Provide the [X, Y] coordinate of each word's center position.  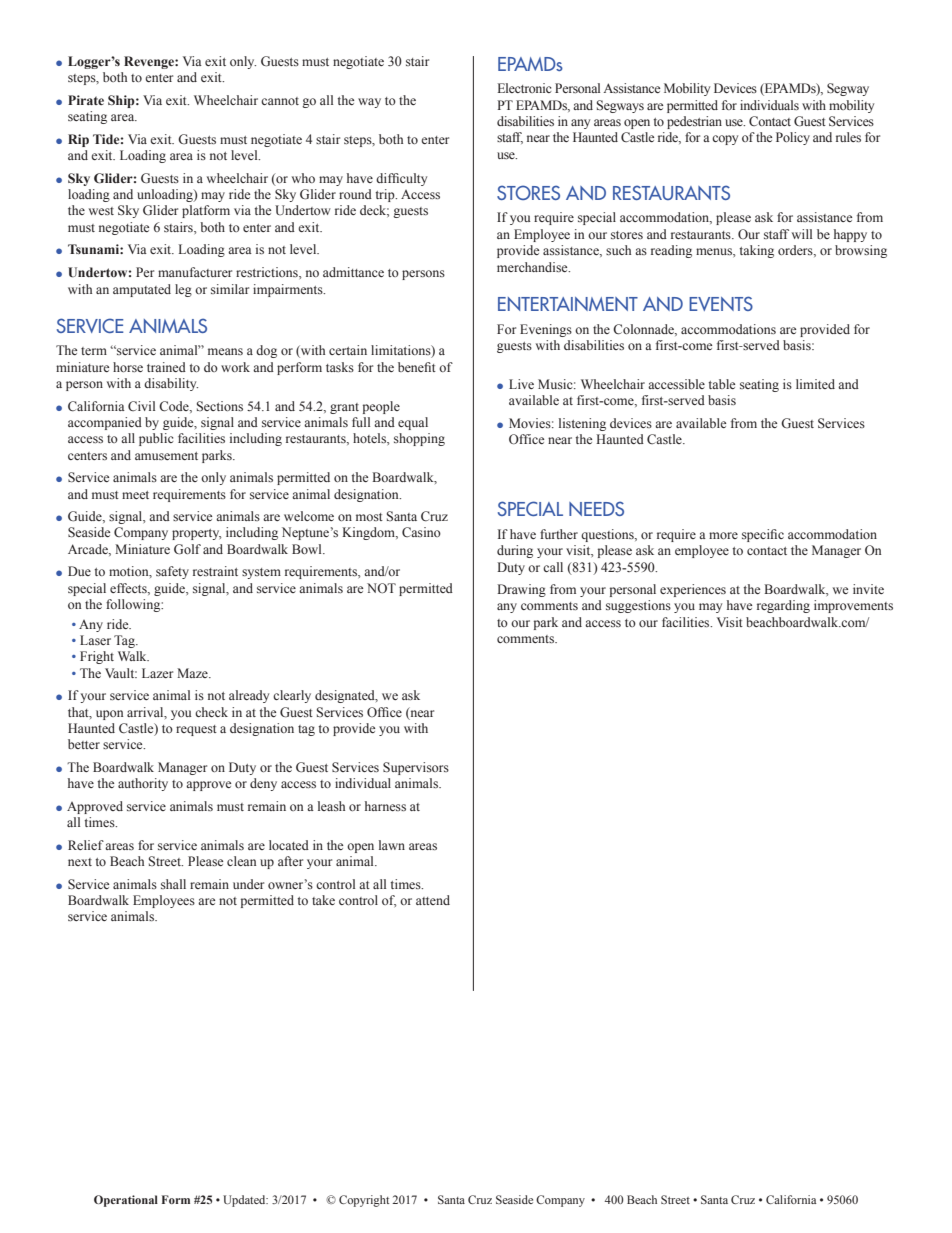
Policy [793, 138]
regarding [783, 606]
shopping [419, 439]
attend [433, 900]
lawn [392, 845]
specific [763, 535]
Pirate [86, 100]
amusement [166, 456]
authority [143, 784]
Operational [126, 1201]
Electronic [524, 88]
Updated [245, 1201]
